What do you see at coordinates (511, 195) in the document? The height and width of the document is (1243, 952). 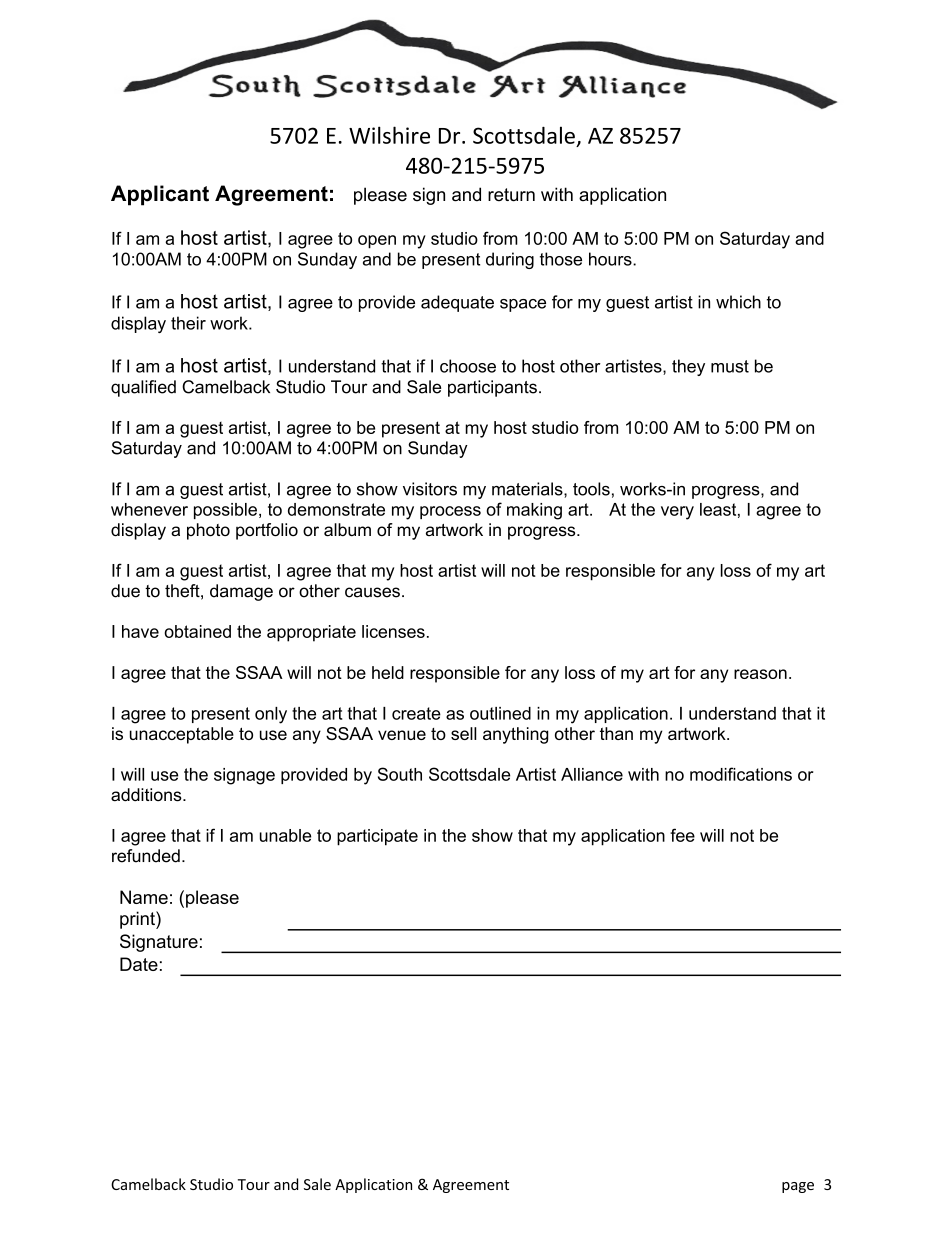 I see `return` at bounding box center [511, 195].
